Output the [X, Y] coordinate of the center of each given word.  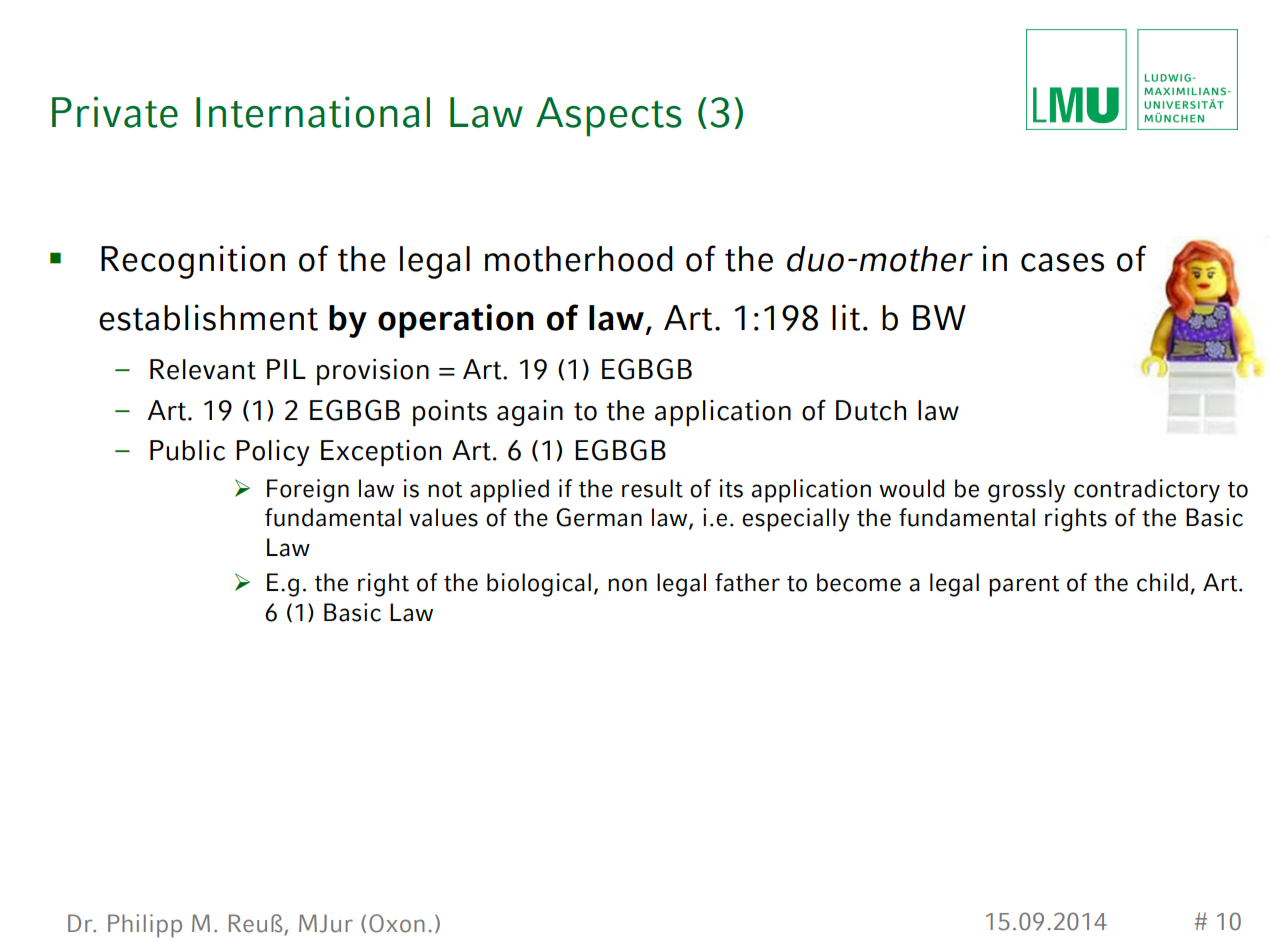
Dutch [871, 410]
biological [539, 585]
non [627, 585]
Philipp [145, 926]
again [530, 413]
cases [1062, 262]
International [313, 112]
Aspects [609, 117]
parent [1024, 586]
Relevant [203, 369]
